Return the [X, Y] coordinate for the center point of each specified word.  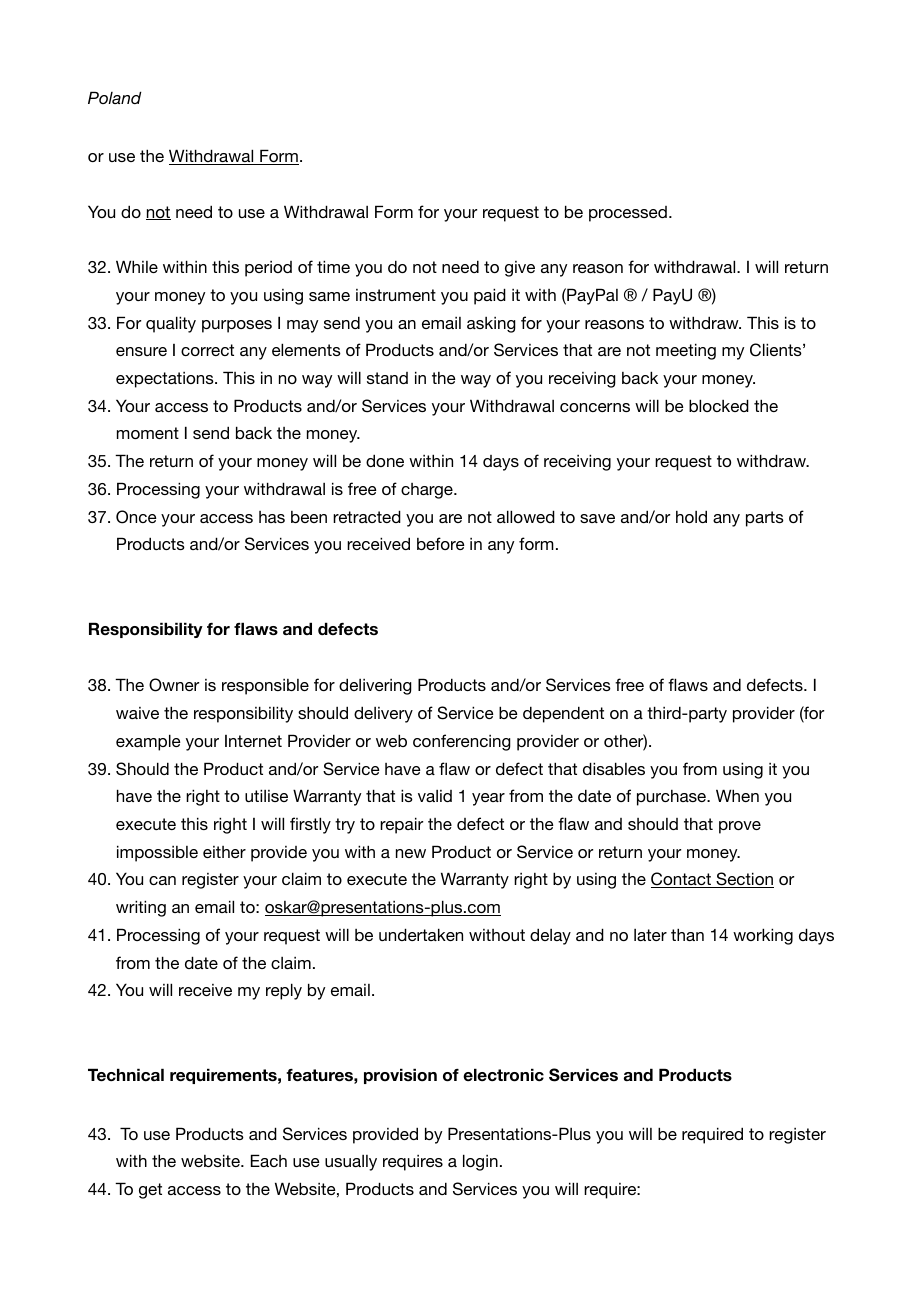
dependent [563, 714]
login [480, 1162]
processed [628, 214]
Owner [174, 685]
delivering [375, 686]
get [150, 1191]
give [520, 269]
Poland [115, 97]
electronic [503, 1075]
